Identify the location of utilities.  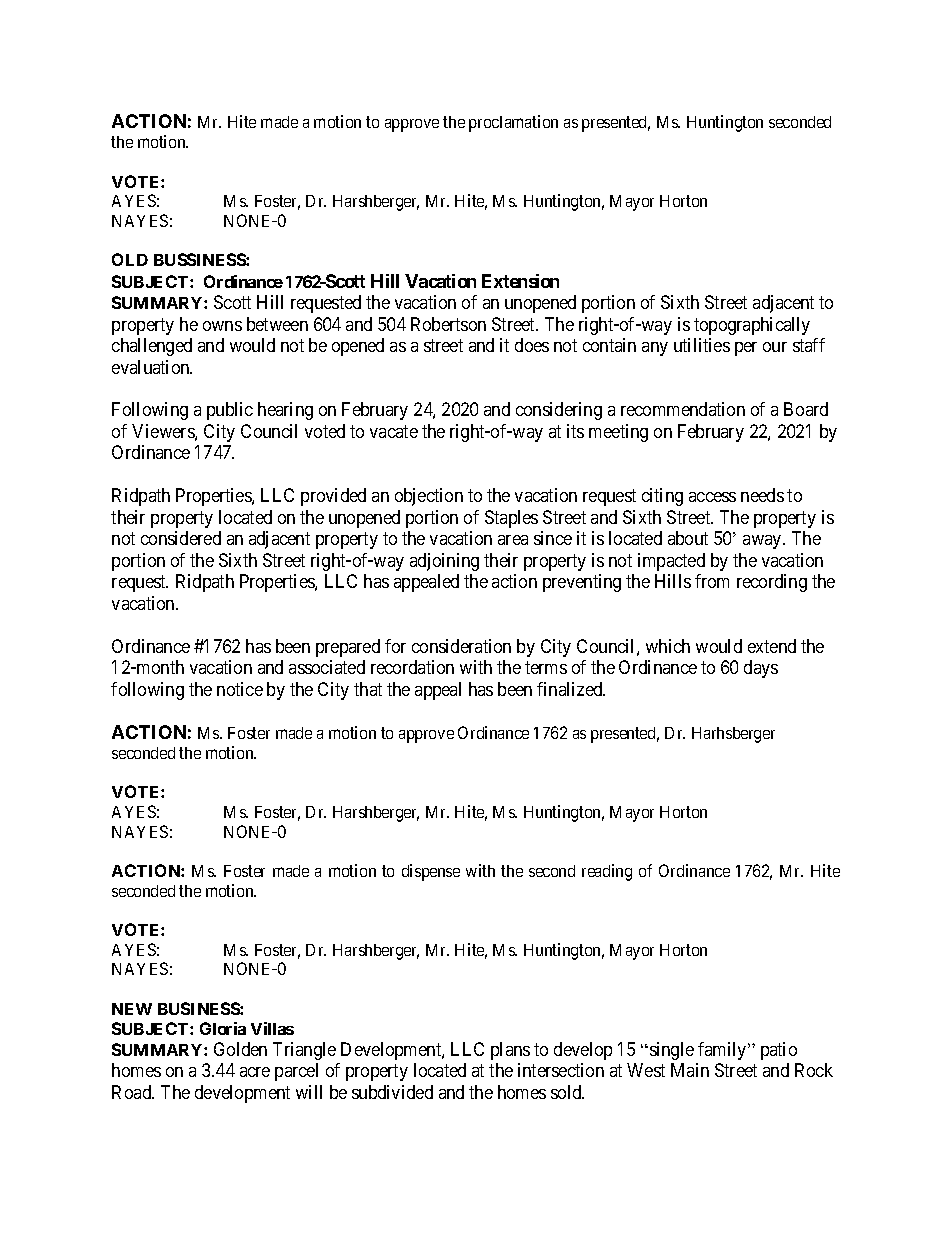
(702, 345).
